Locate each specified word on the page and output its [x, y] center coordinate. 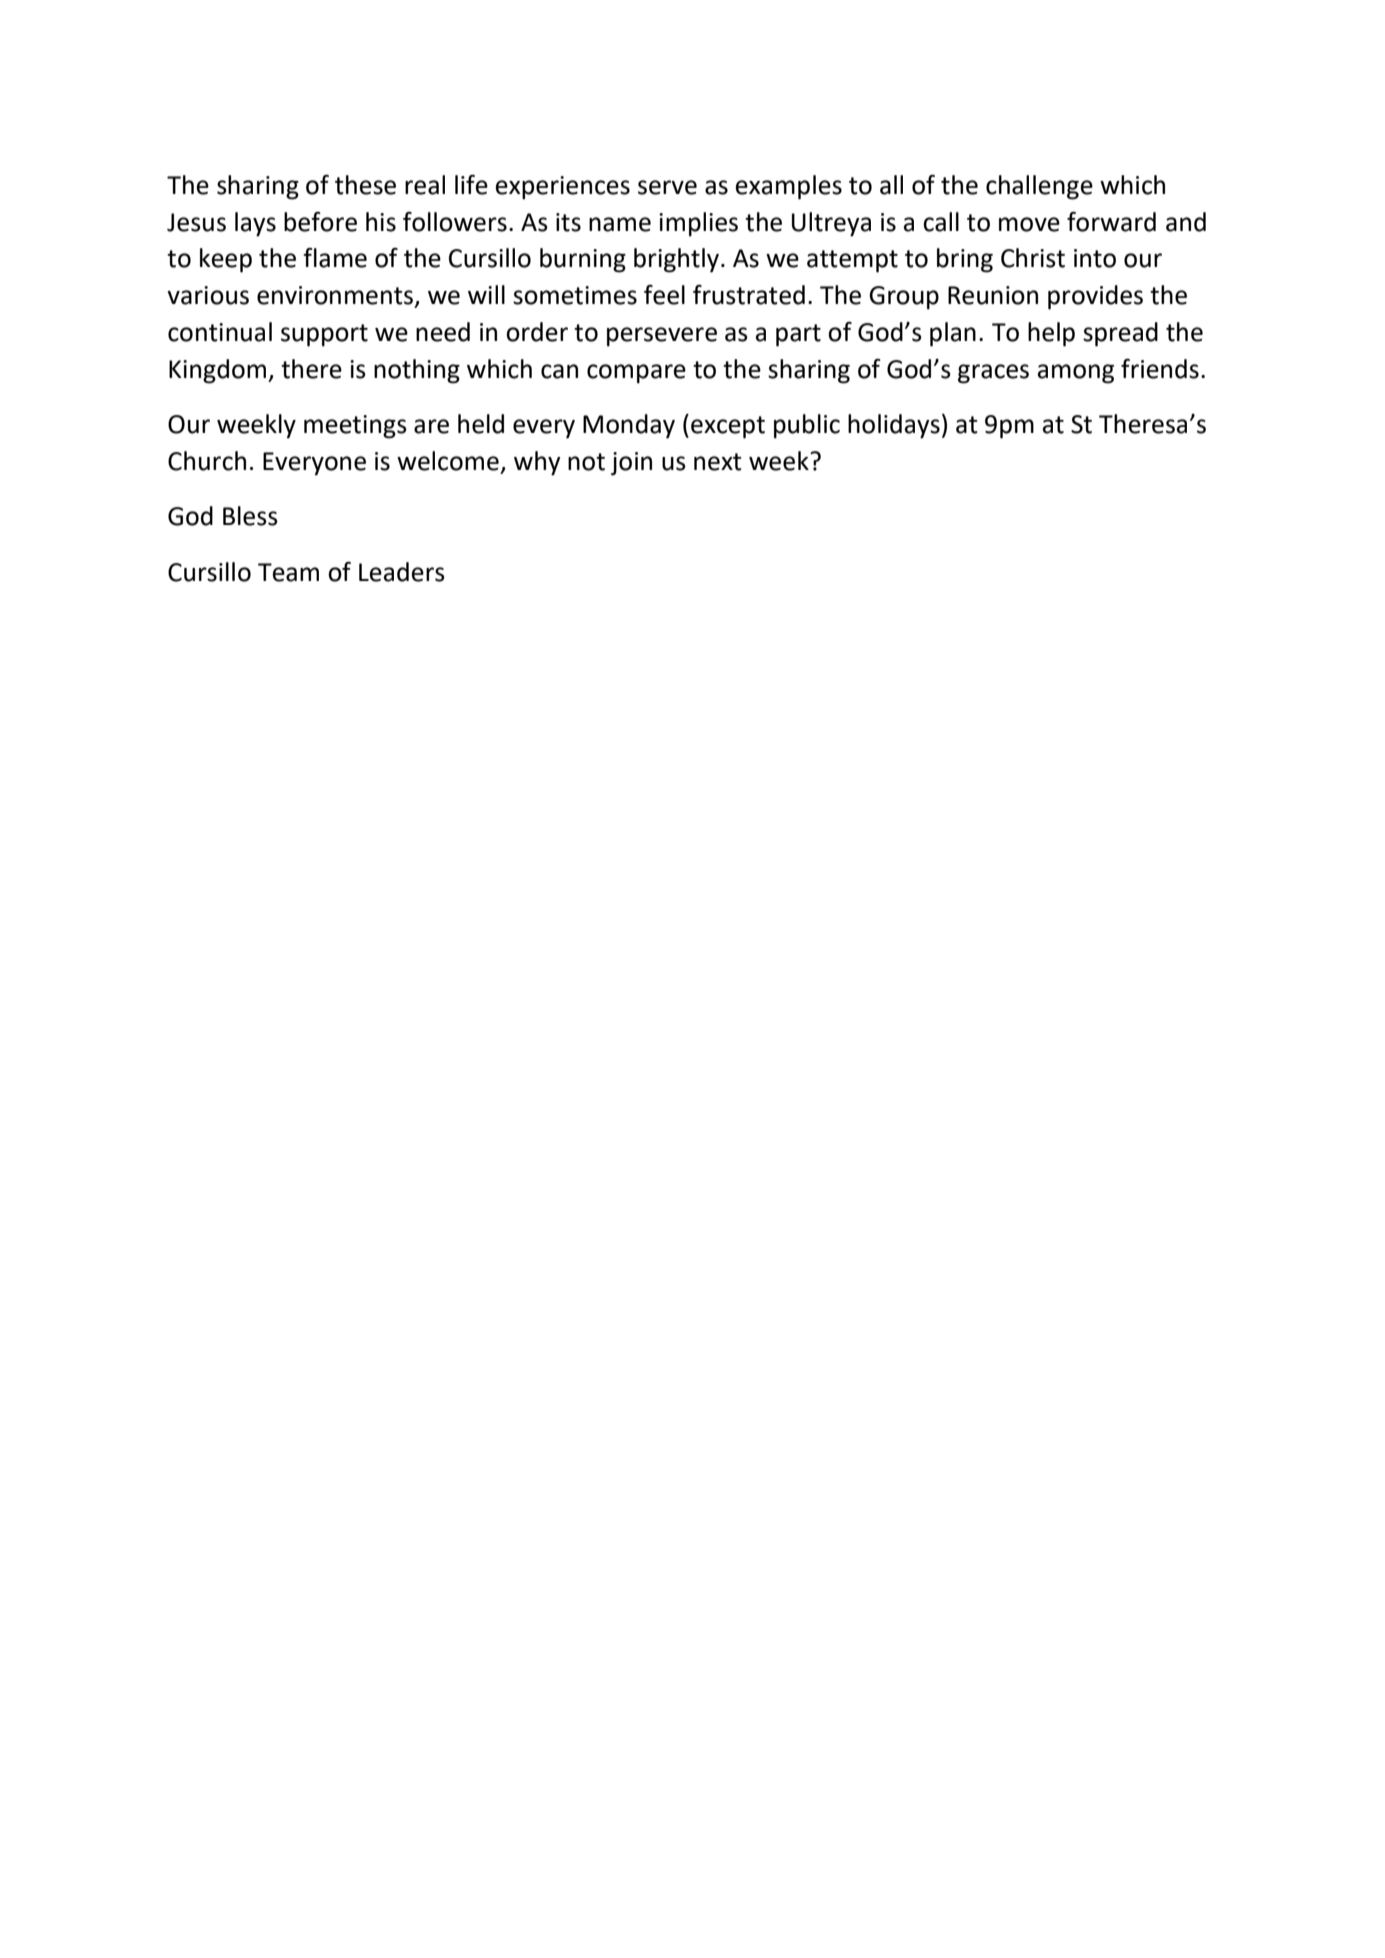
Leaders [402, 572]
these [365, 185]
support [324, 335]
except [728, 427]
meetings [355, 427]
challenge [1039, 187]
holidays [894, 426]
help [1051, 334]
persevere [662, 337]
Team [288, 572]
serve [667, 187]
